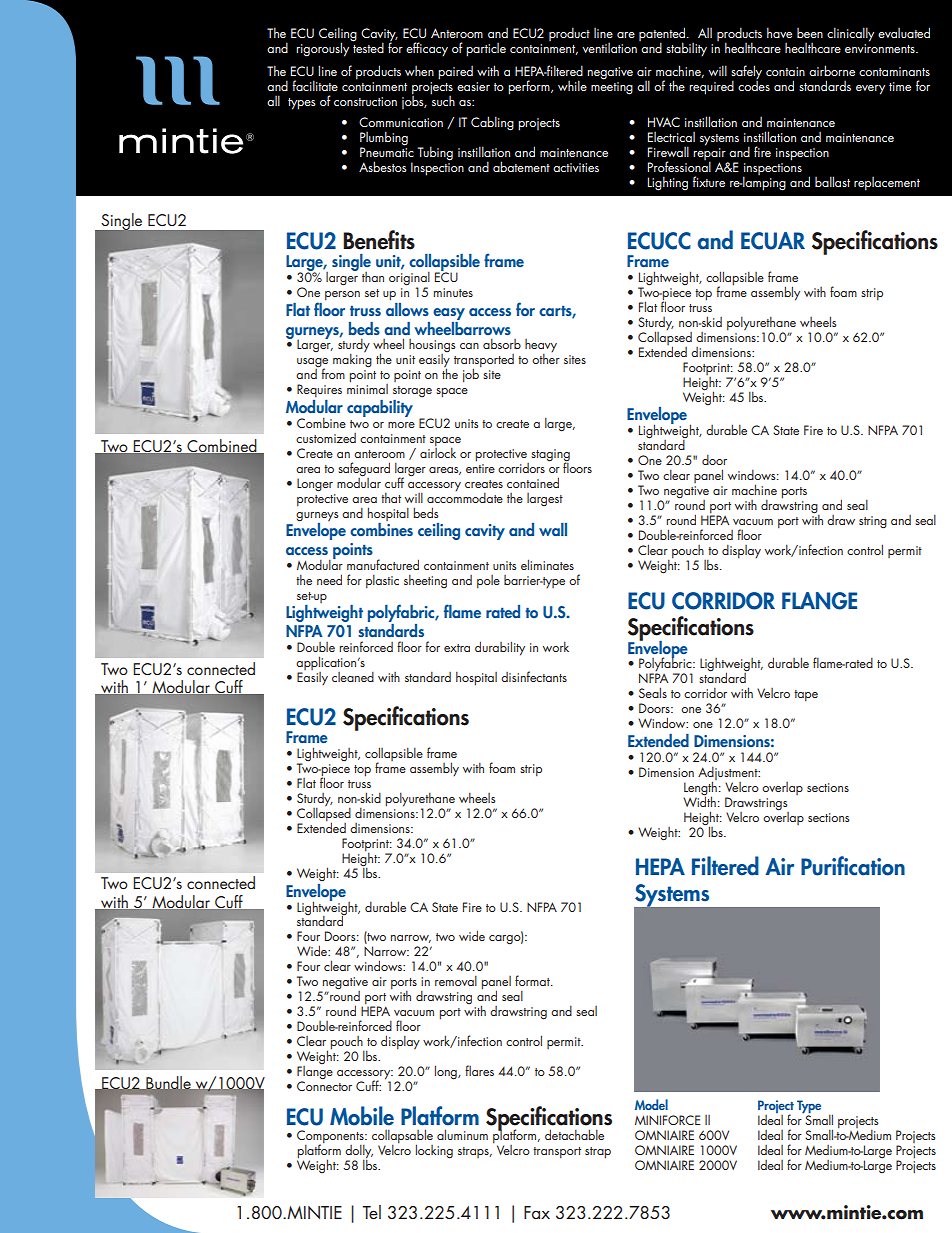 This page has height=1233, width=952. What do you see at coordinates (367, 46) in the page?
I see `tested` at bounding box center [367, 46].
